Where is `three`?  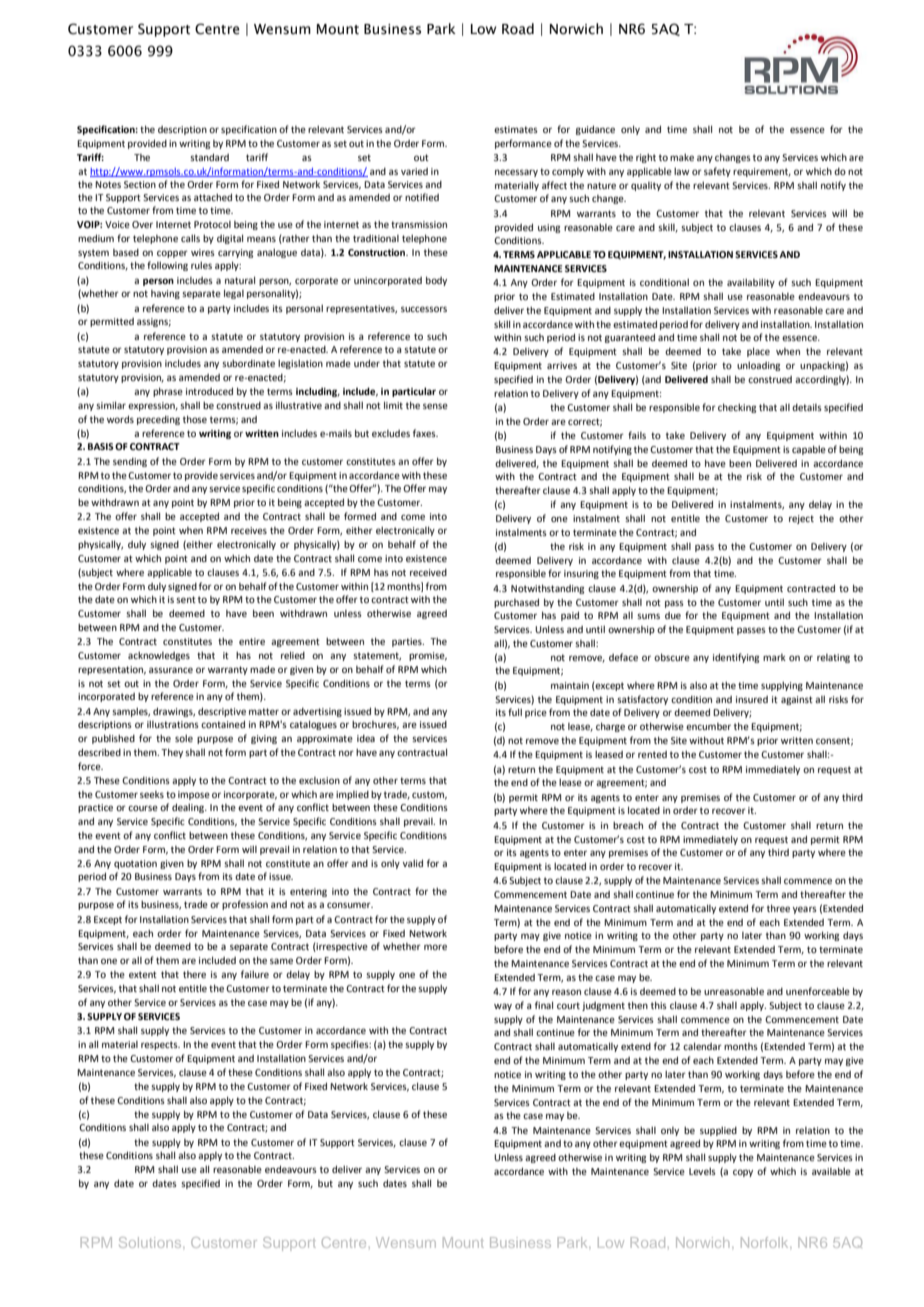
three is located at coordinates (778, 908).
